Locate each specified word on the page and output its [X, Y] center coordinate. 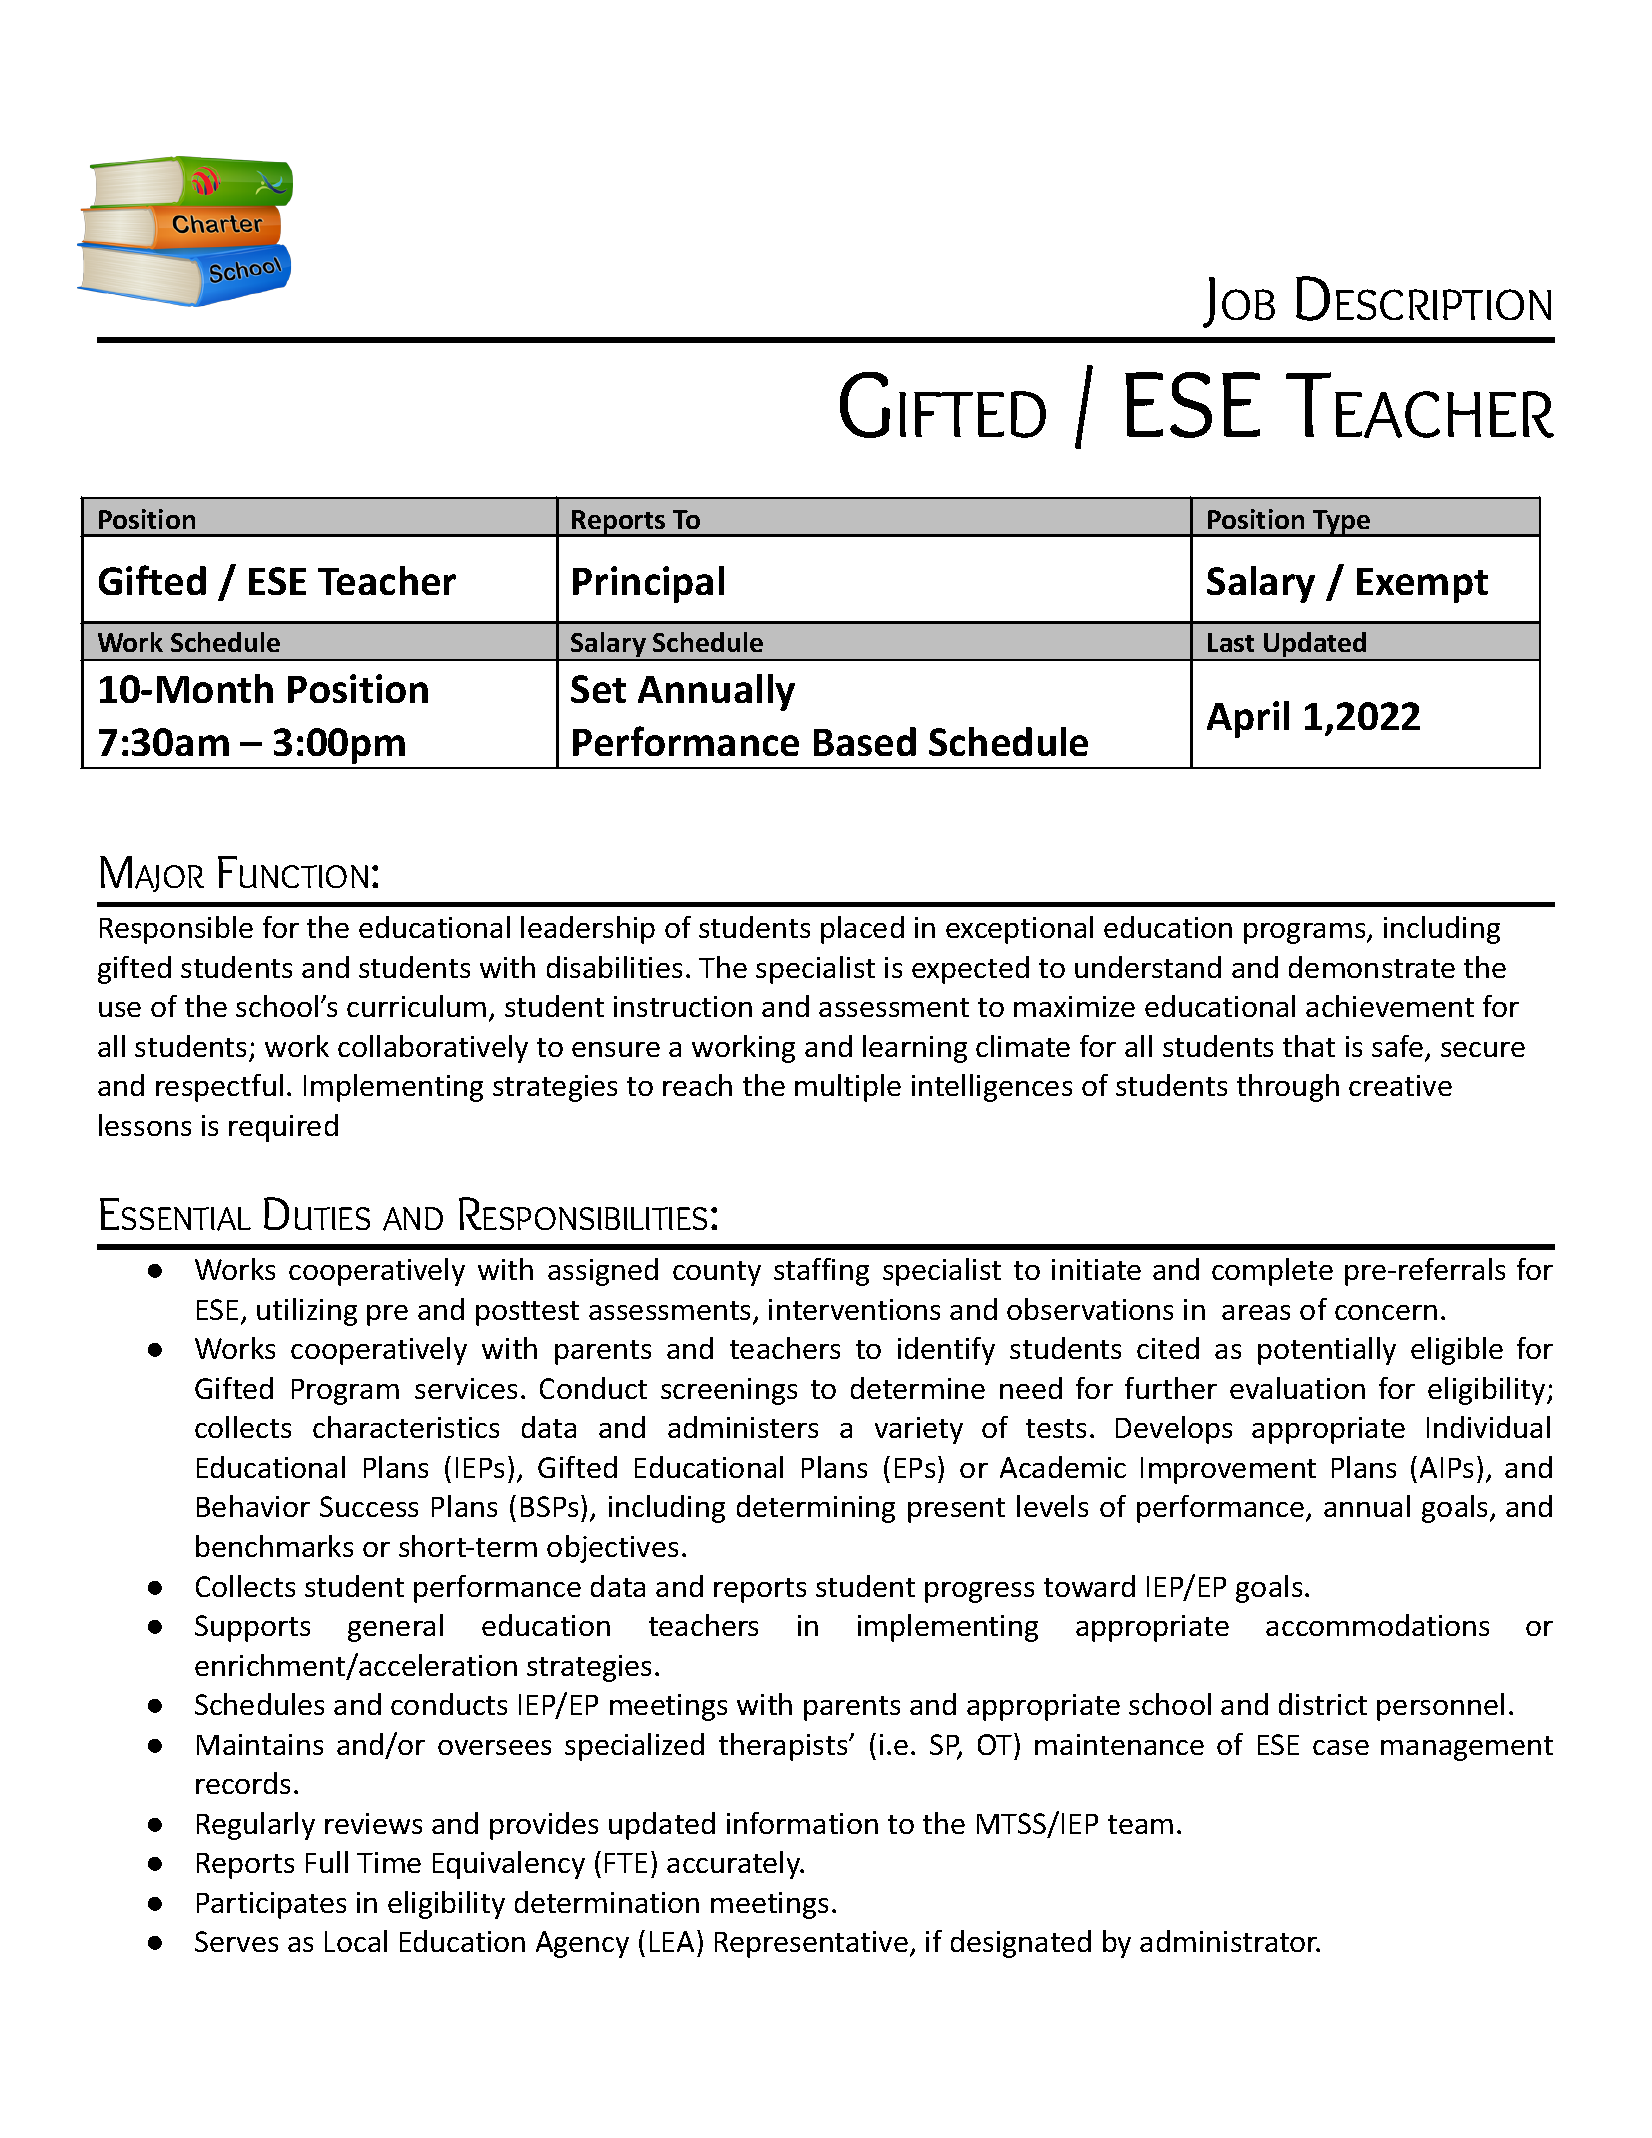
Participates [271, 1905]
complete [1272, 1272]
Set [598, 689]
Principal [648, 584]
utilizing [307, 1312]
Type [1342, 523]
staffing [821, 1272]
